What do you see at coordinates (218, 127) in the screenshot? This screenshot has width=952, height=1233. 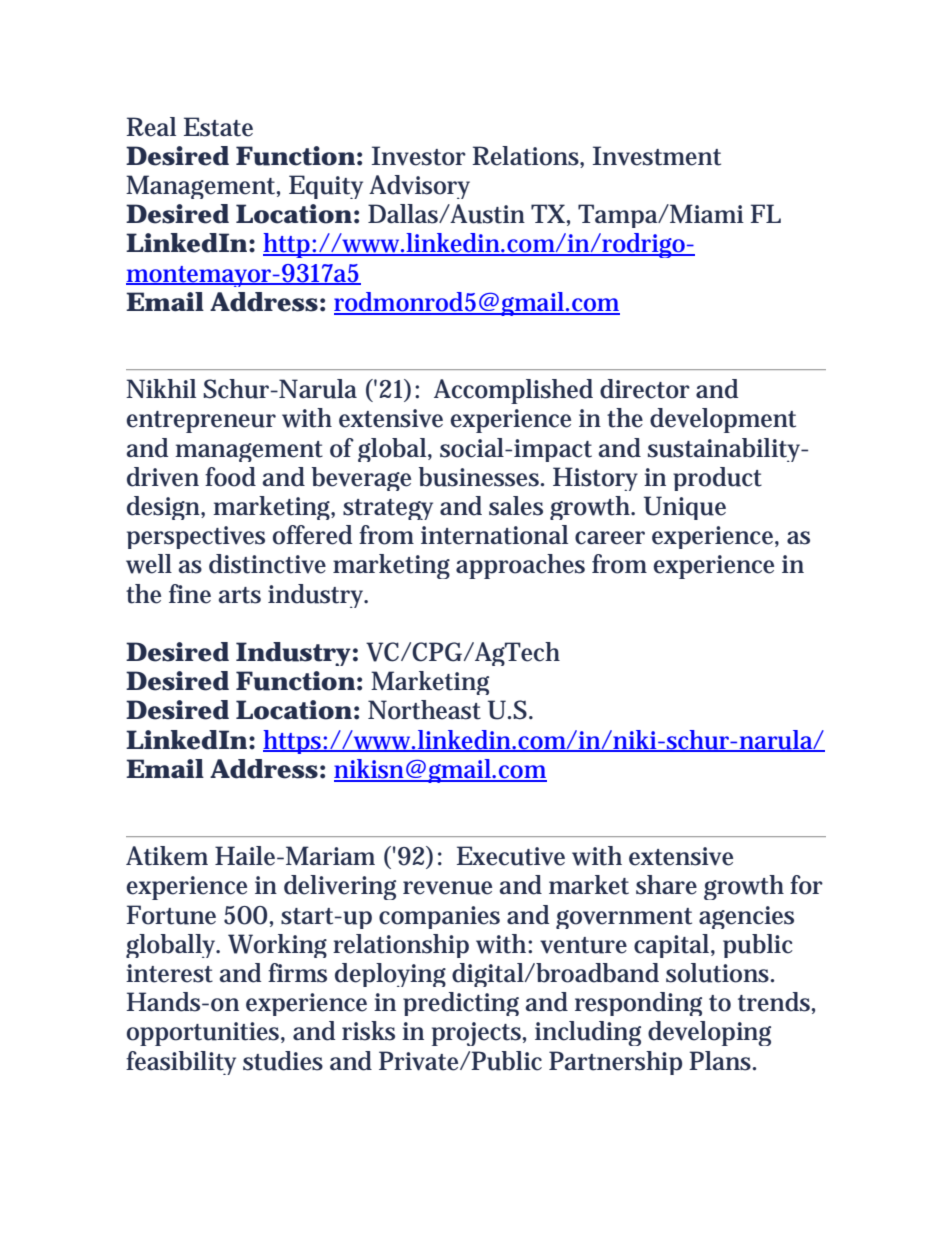 I see `Estate` at bounding box center [218, 127].
